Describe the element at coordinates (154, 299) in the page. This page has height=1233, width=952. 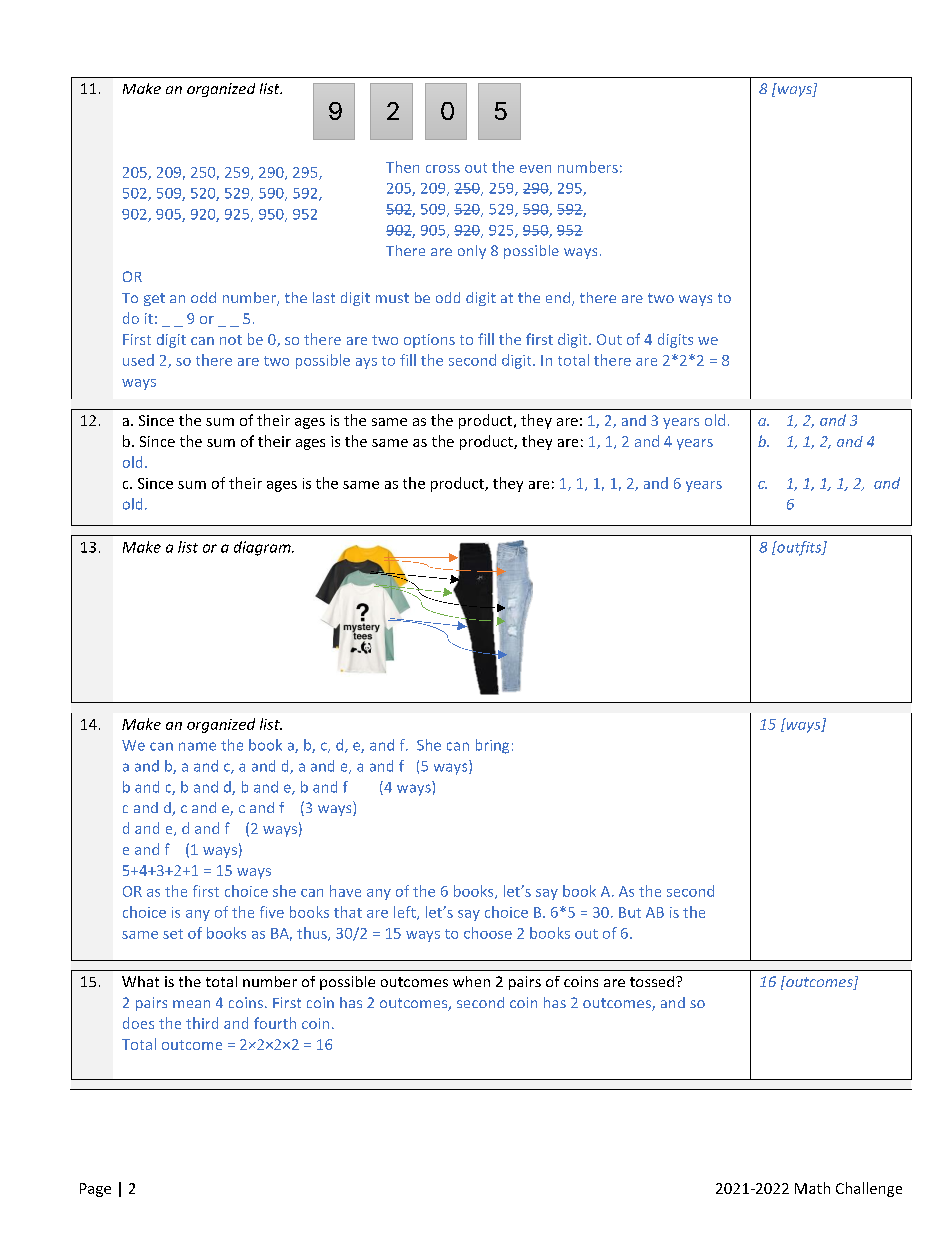
I see `get` at that location.
